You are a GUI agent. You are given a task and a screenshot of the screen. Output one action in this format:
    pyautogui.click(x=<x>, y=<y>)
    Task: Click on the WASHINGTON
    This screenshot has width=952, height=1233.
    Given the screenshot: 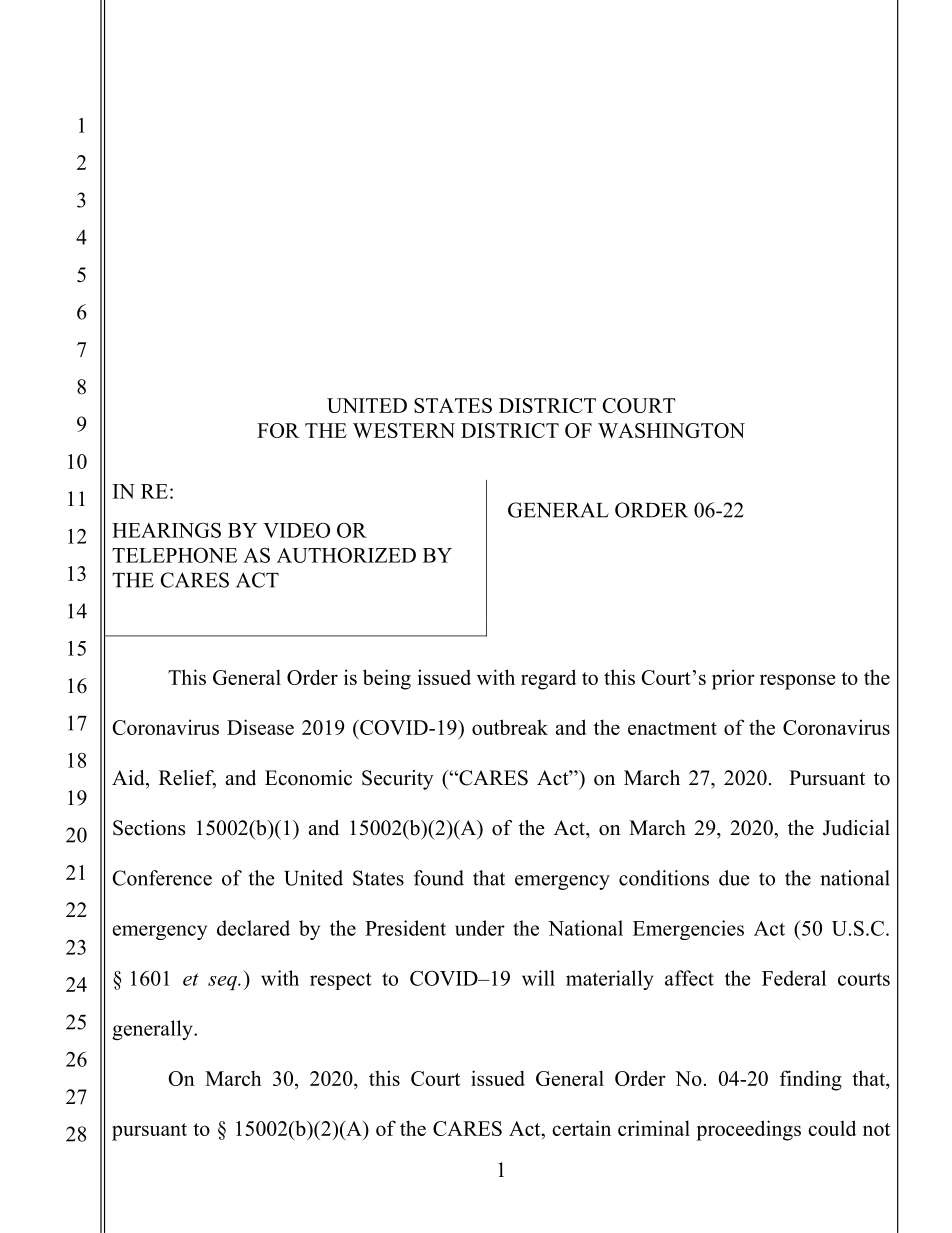 What is the action you would take?
    pyautogui.click(x=671, y=430)
